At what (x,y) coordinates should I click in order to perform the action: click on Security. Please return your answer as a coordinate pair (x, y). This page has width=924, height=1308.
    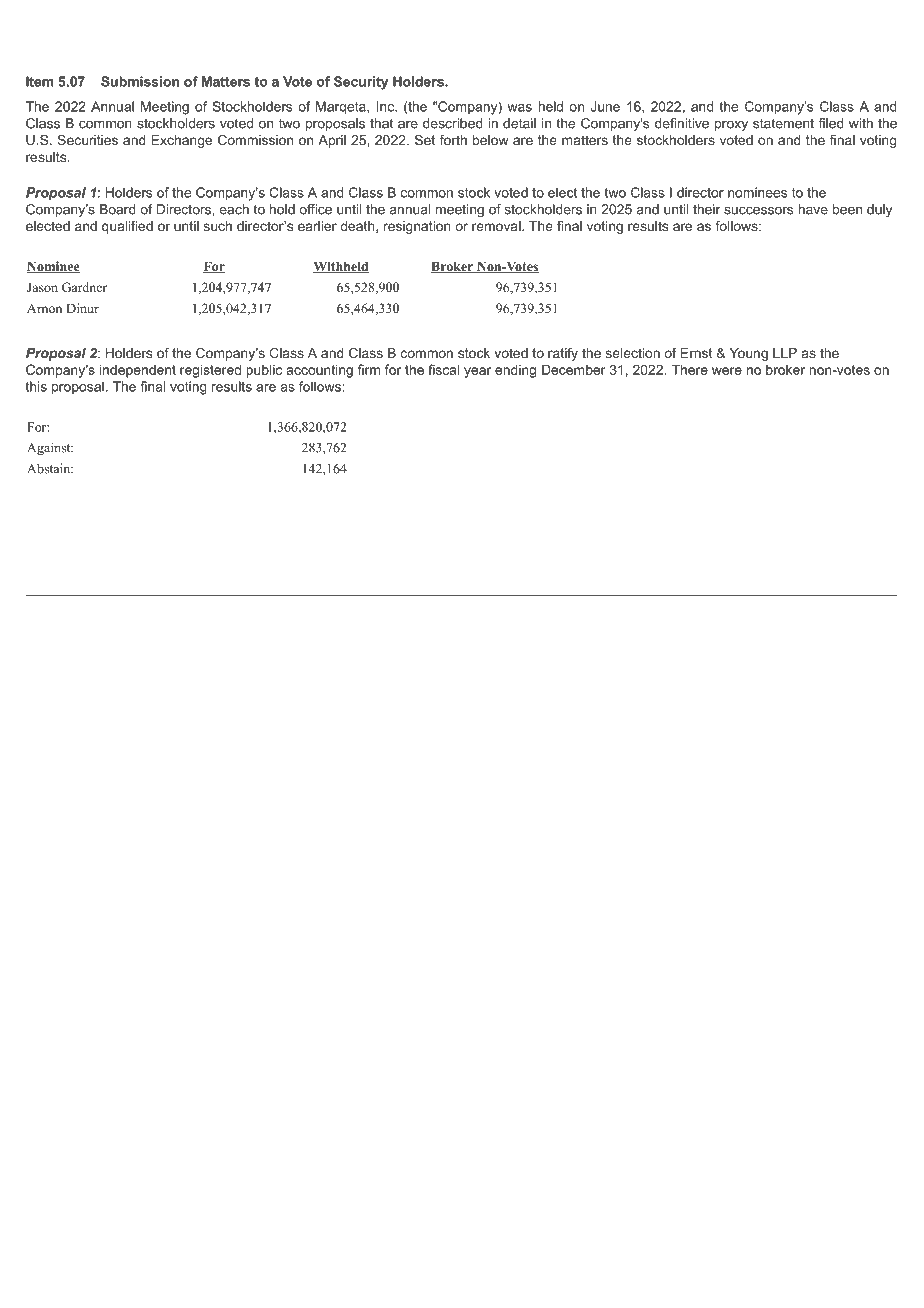
    Looking at the image, I should click on (361, 83).
